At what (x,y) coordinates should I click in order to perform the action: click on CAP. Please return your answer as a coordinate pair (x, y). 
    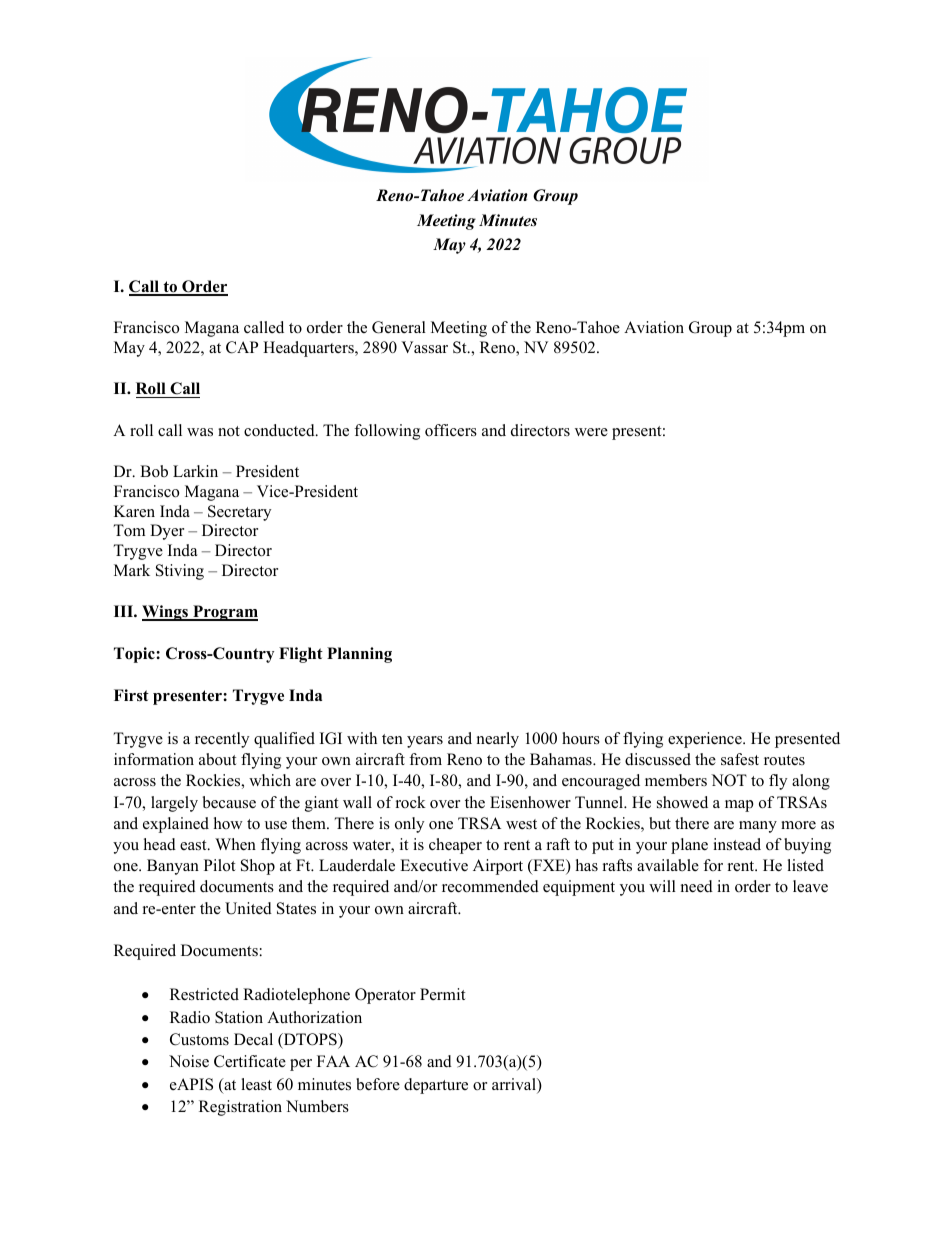
    Looking at the image, I should click on (242, 347).
